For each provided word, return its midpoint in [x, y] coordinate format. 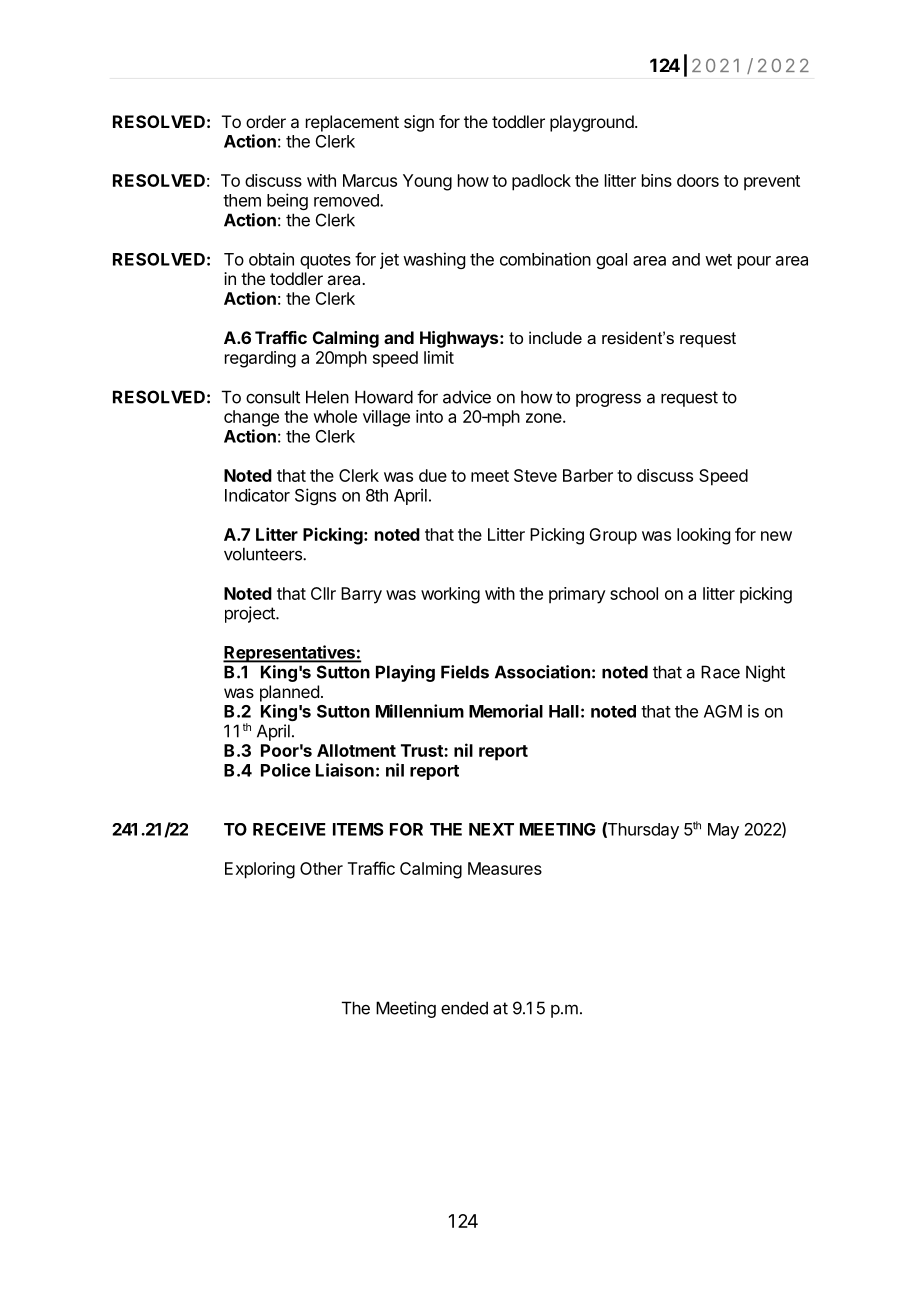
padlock [541, 182]
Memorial [506, 711]
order [266, 121]
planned [289, 693]
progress [608, 400]
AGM [723, 711]
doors [698, 180]
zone [544, 418]
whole [335, 416]
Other [321, 868]
